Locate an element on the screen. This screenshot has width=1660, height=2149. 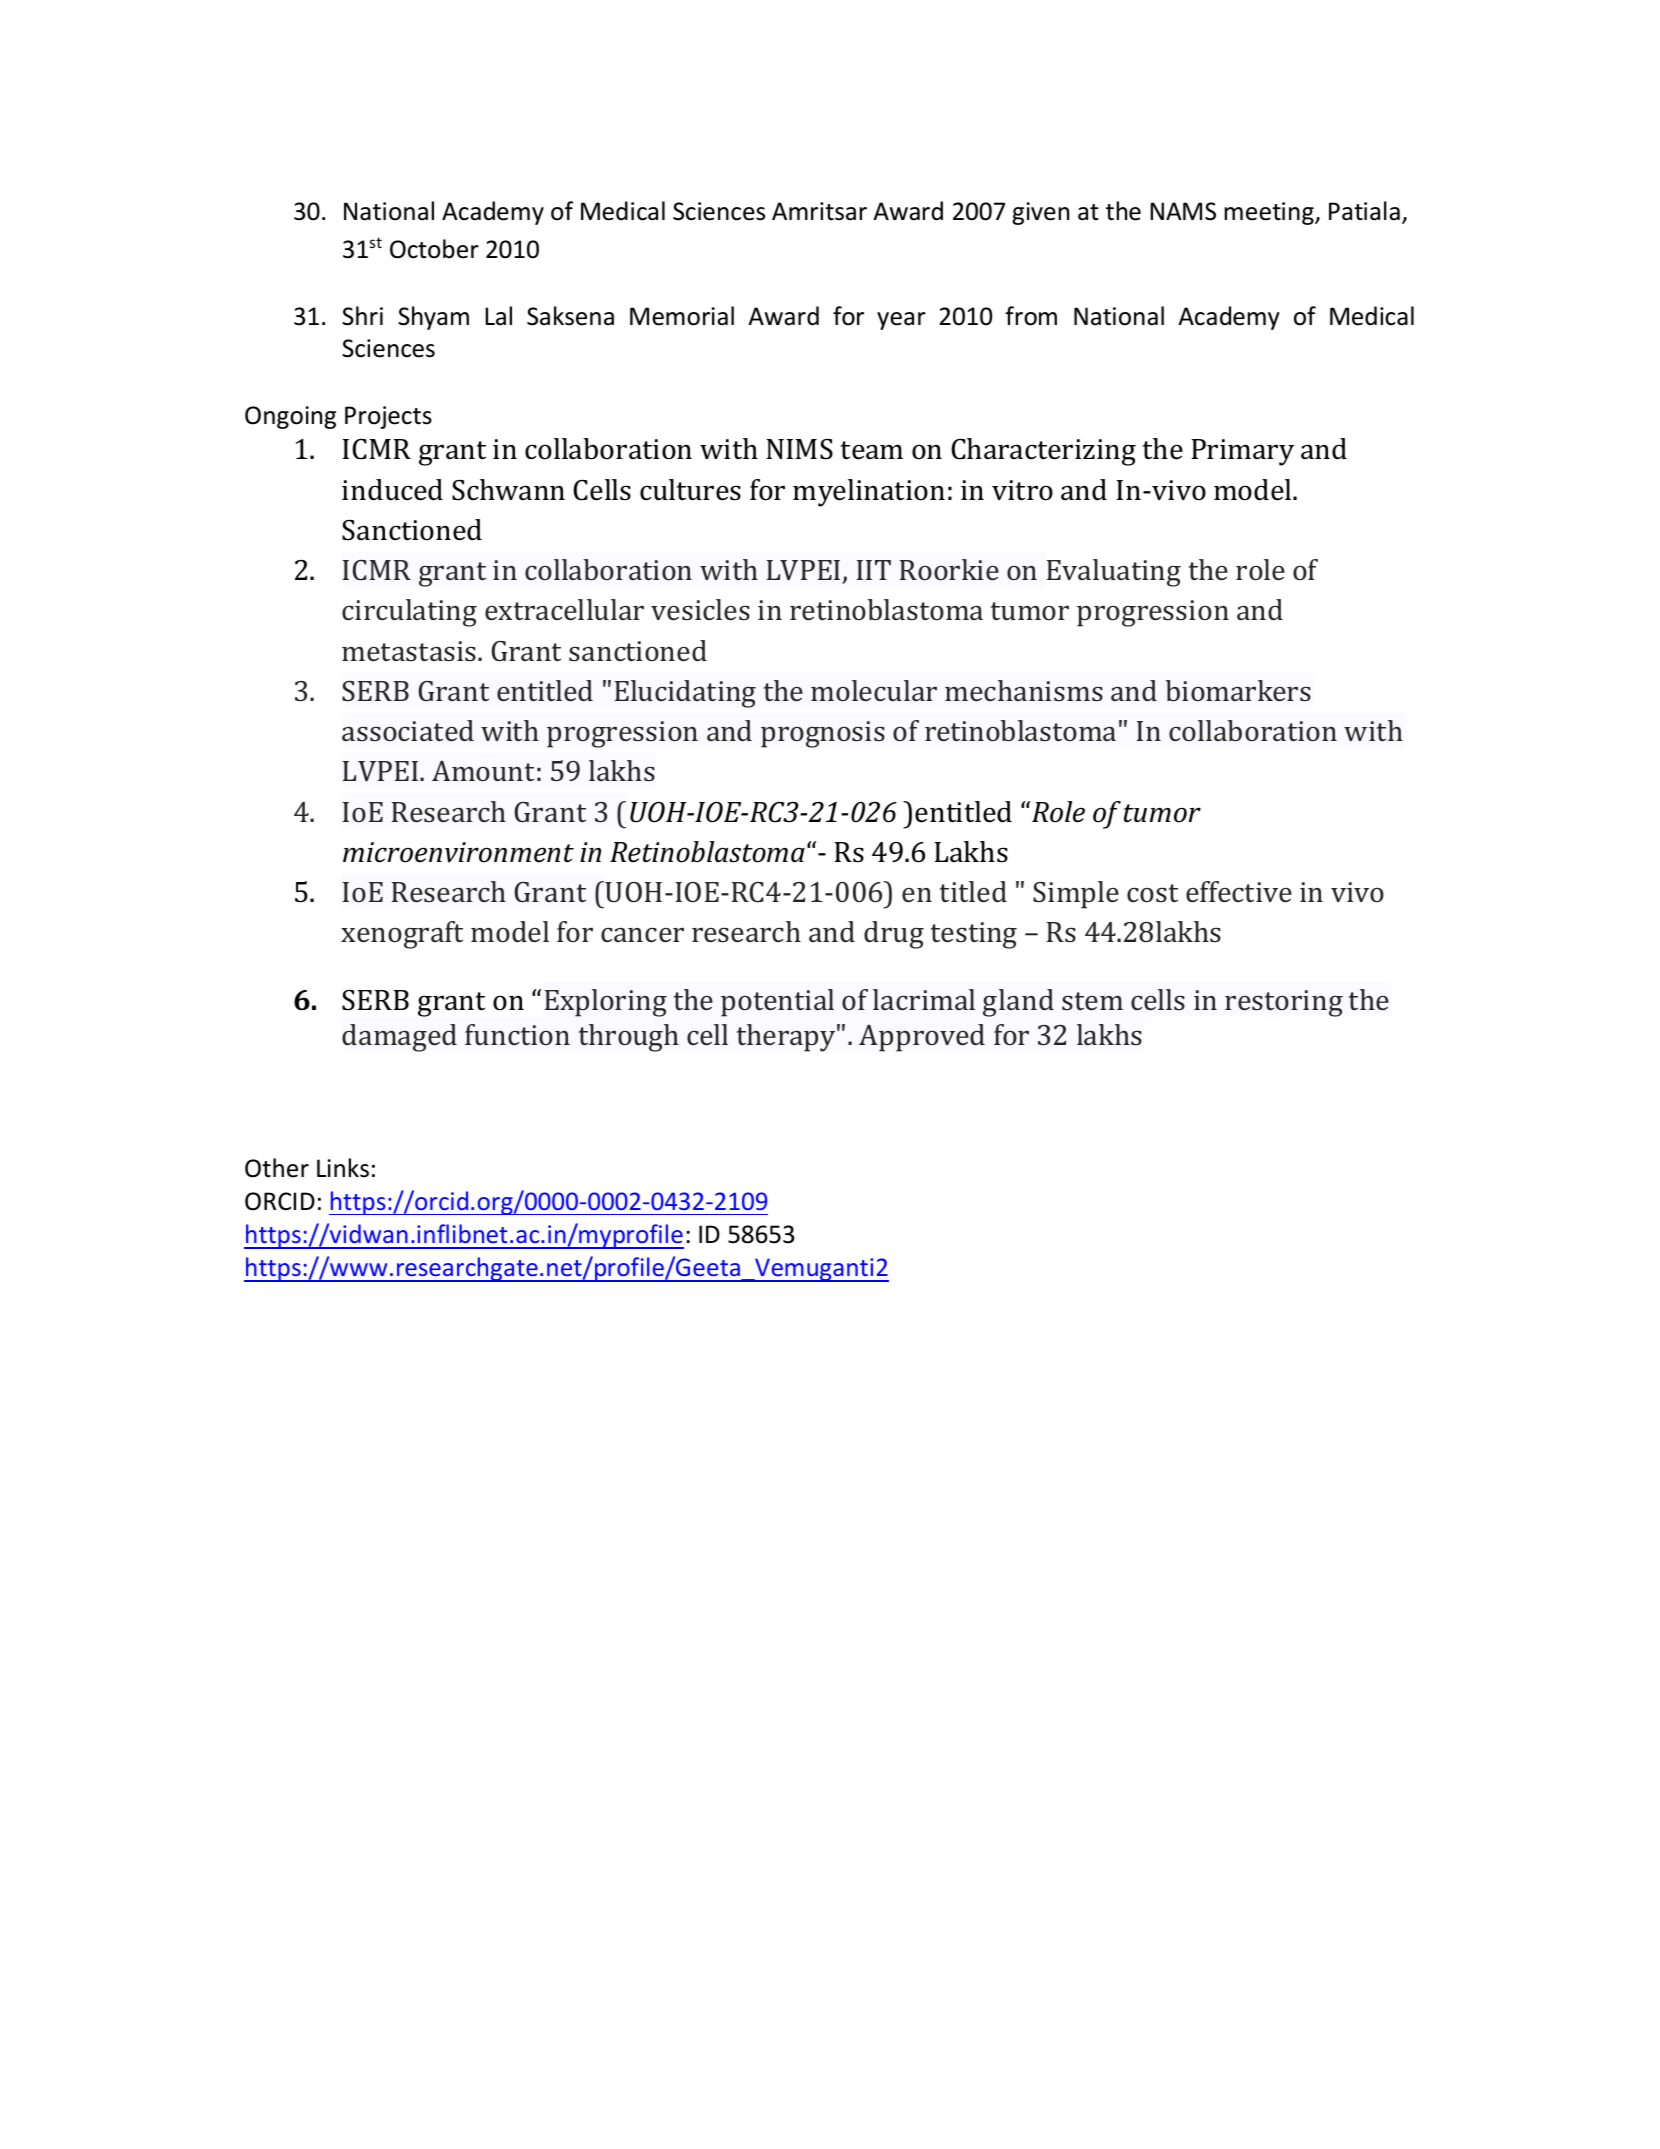
Links is located at coordinates (343, 1168).
